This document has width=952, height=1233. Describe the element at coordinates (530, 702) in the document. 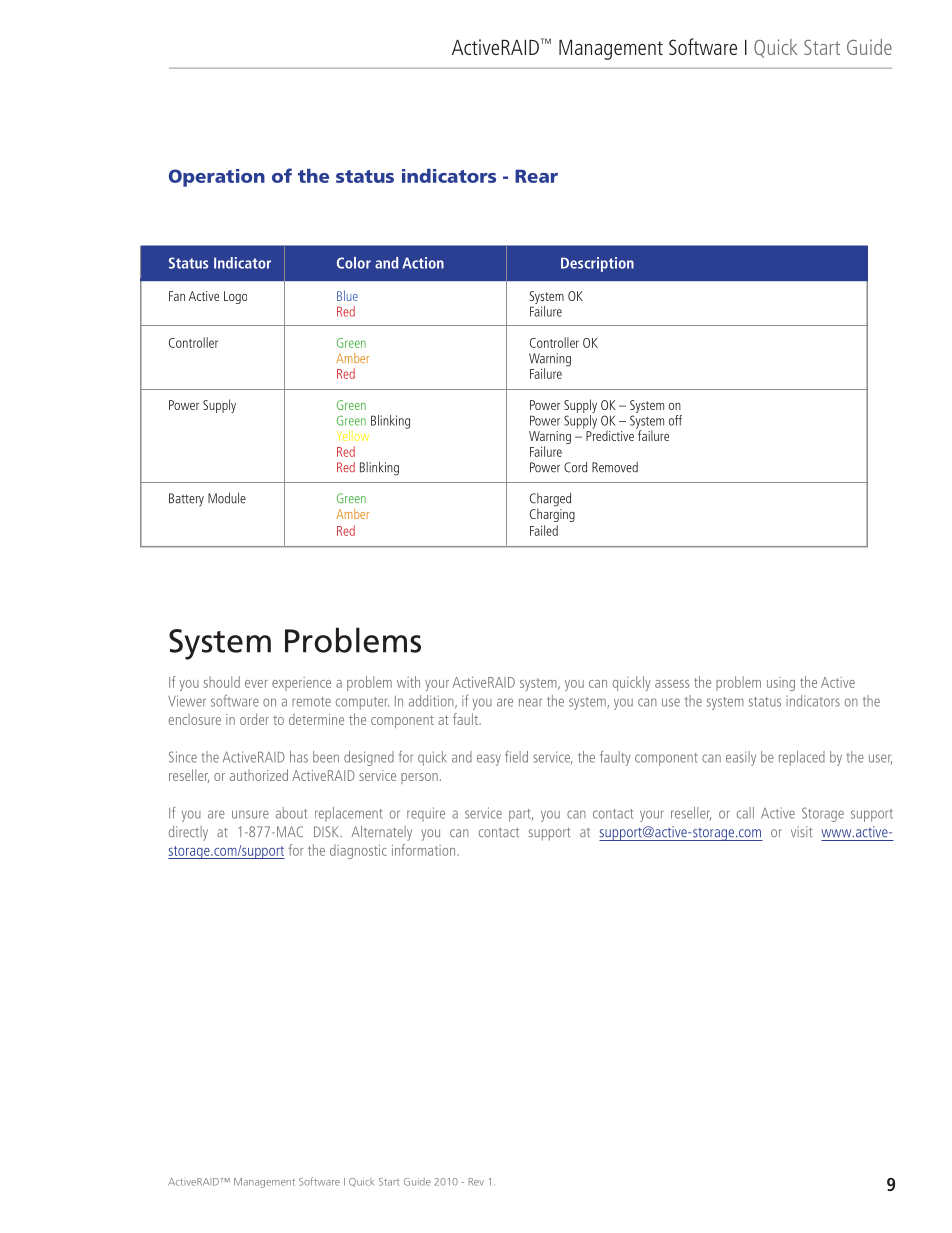

I see `near` at that location.
